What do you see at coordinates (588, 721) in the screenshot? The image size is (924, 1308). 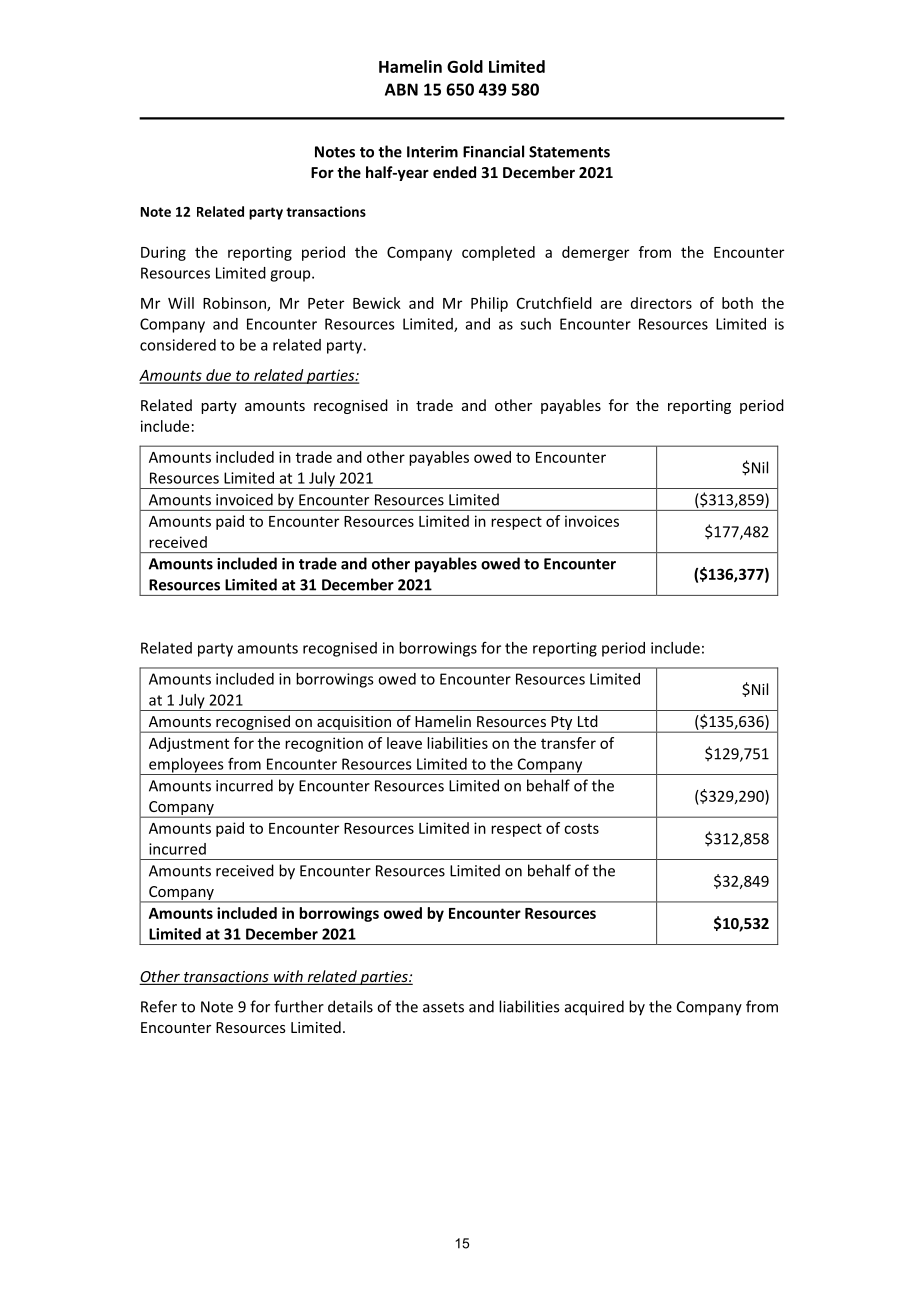 I see `Ltd` at bounding box center [588, 721].
